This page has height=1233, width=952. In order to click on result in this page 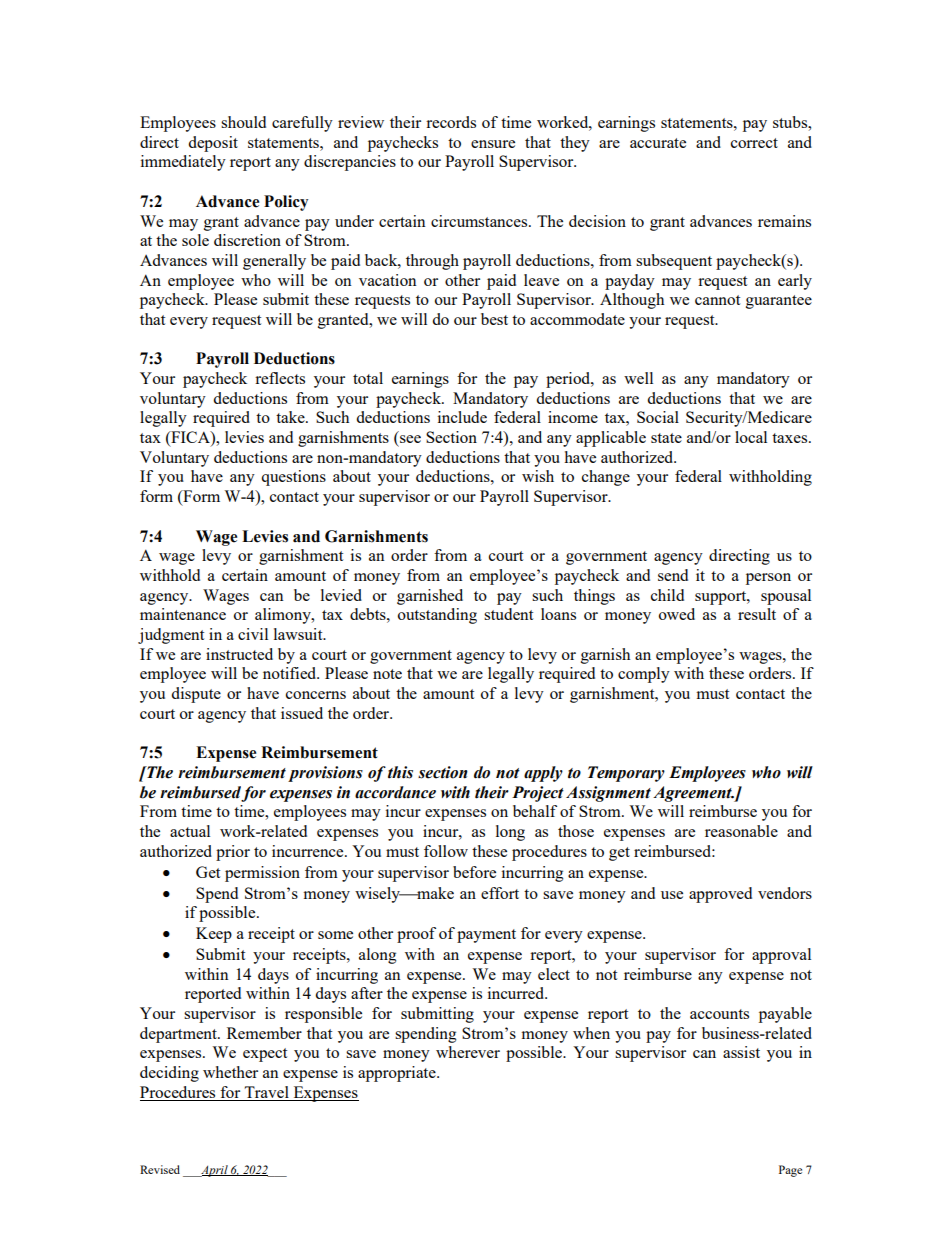, I will do `click(757, 614)`.
